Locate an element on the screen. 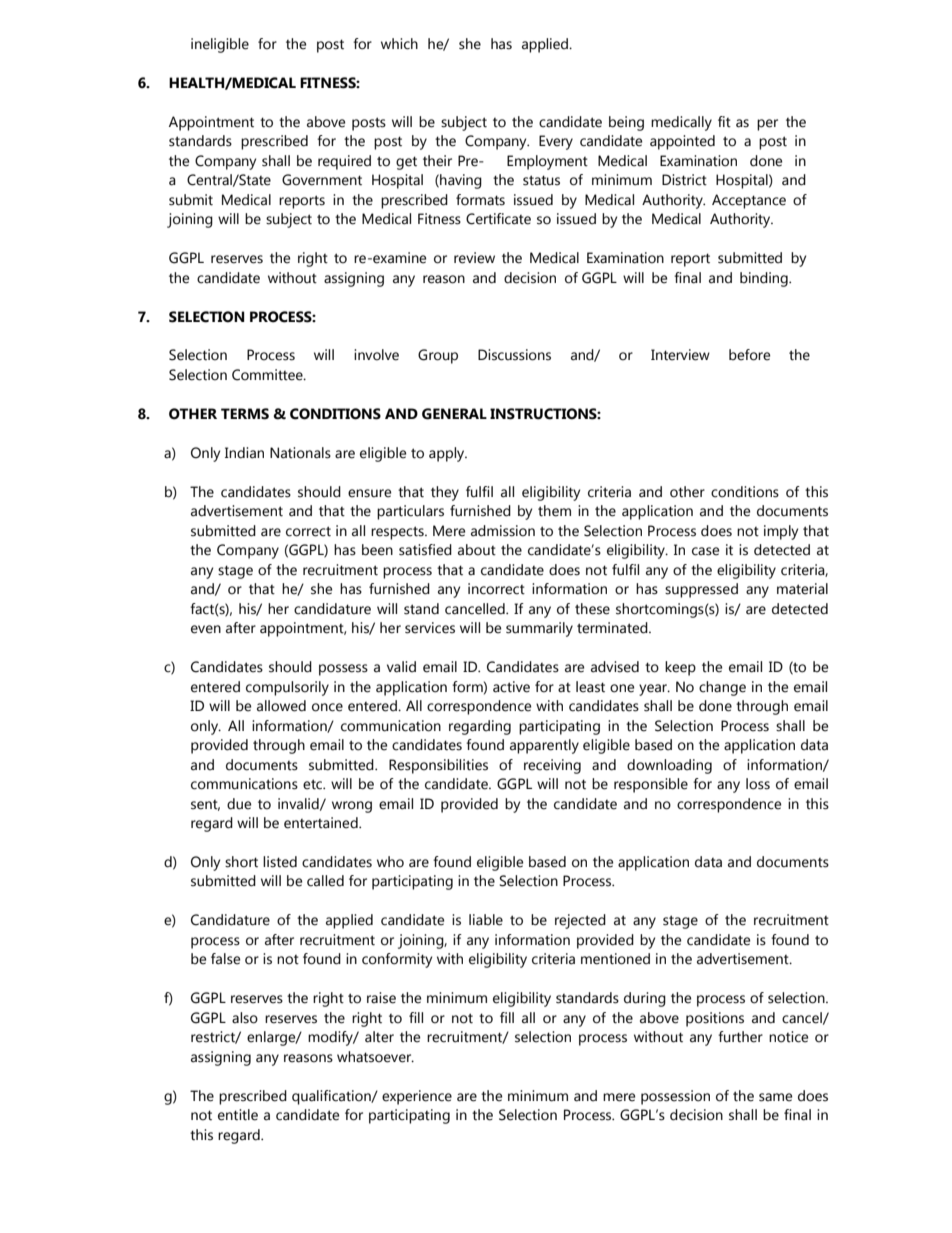 The image size is (952, 1233). appointed is located at coordinates (682, 142).
